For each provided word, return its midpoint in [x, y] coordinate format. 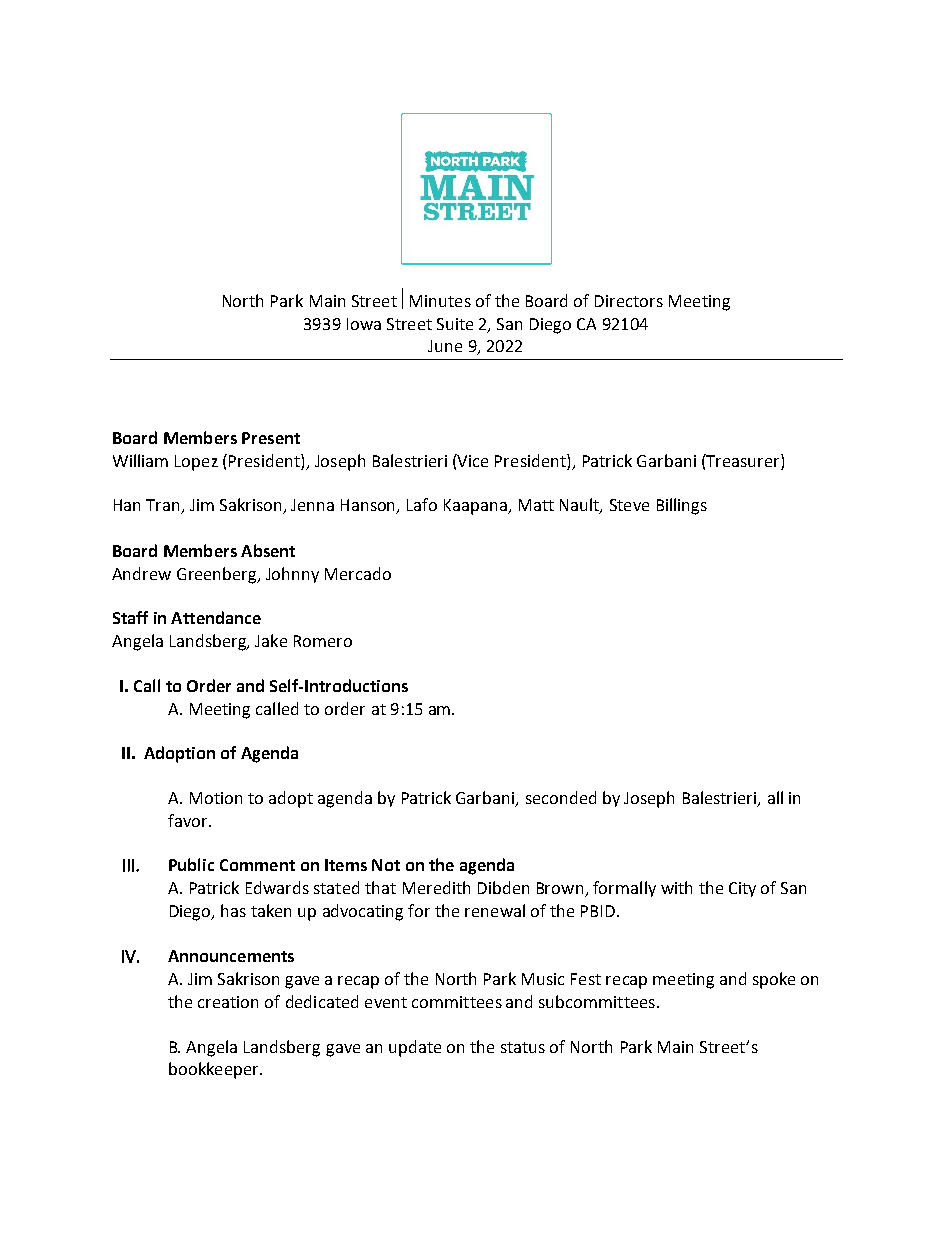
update [415, 1048]
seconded [561, 797]
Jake [271, 640]
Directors [629, 301]
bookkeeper [215, 1070]
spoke [774, 980]
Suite [455, 324]
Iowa [364, 324]
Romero [323, 641]
